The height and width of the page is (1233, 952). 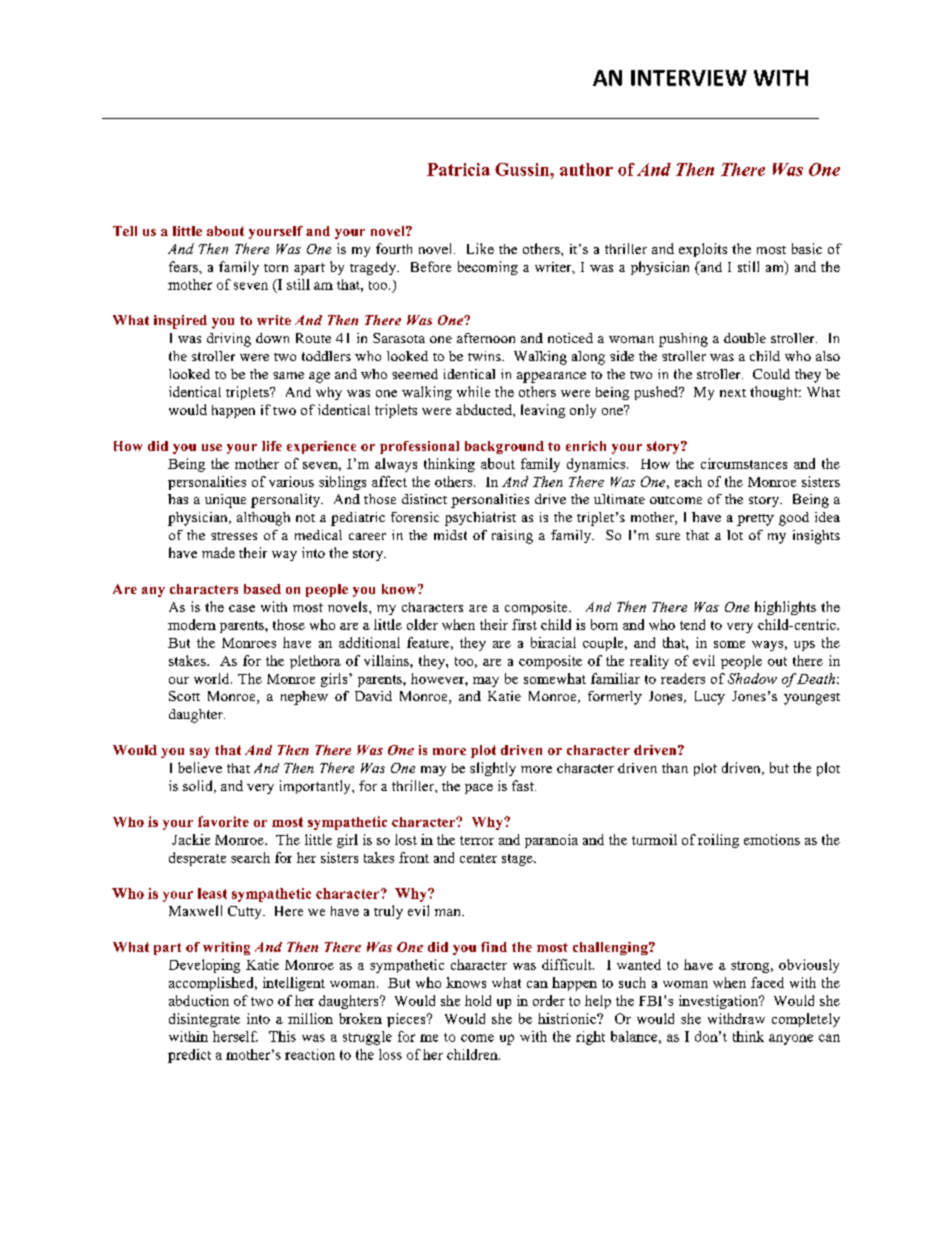 I want to click on favorite, so click(x=223, y=821).
